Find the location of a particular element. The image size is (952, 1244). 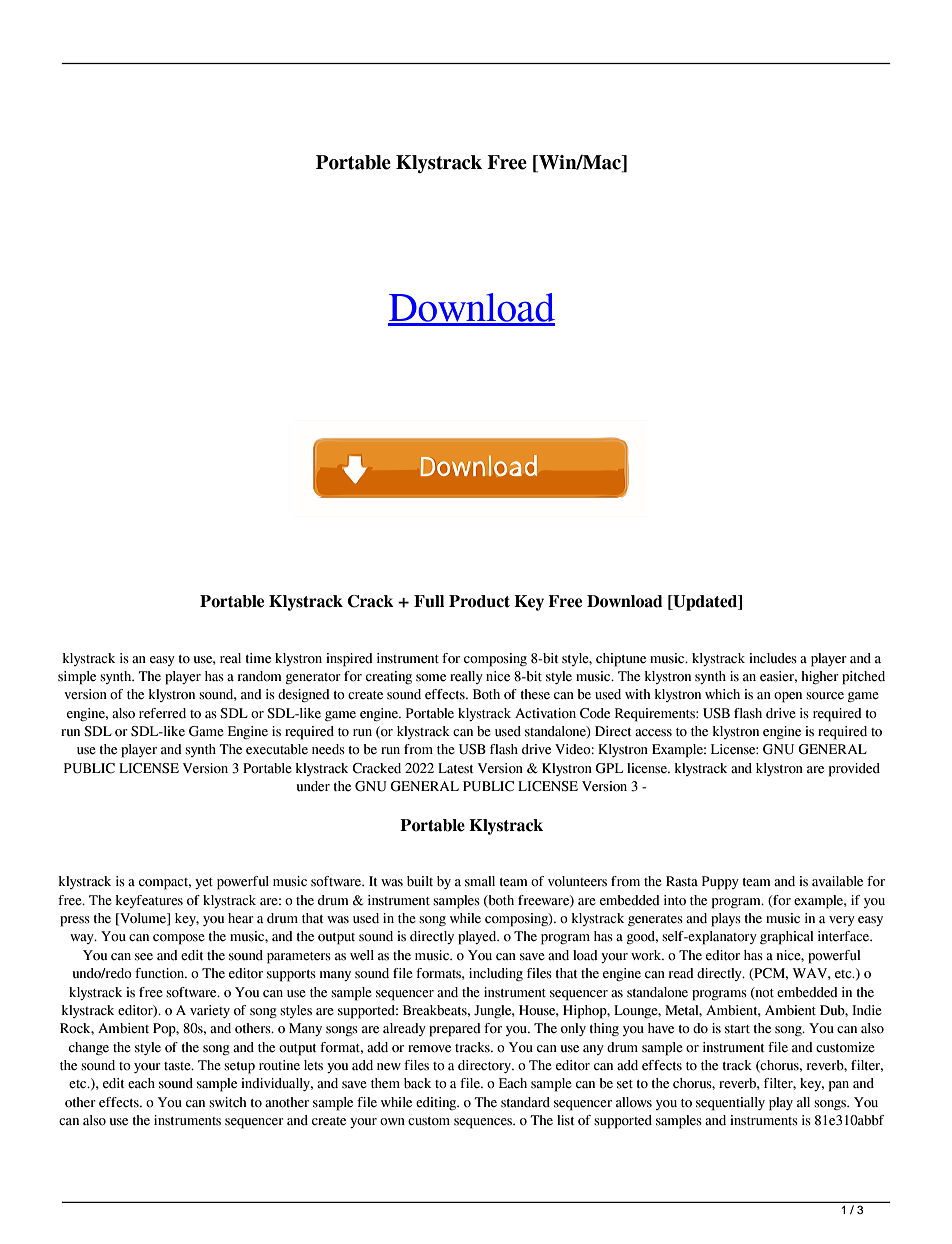

compose is located at coordinates (179, 939).
